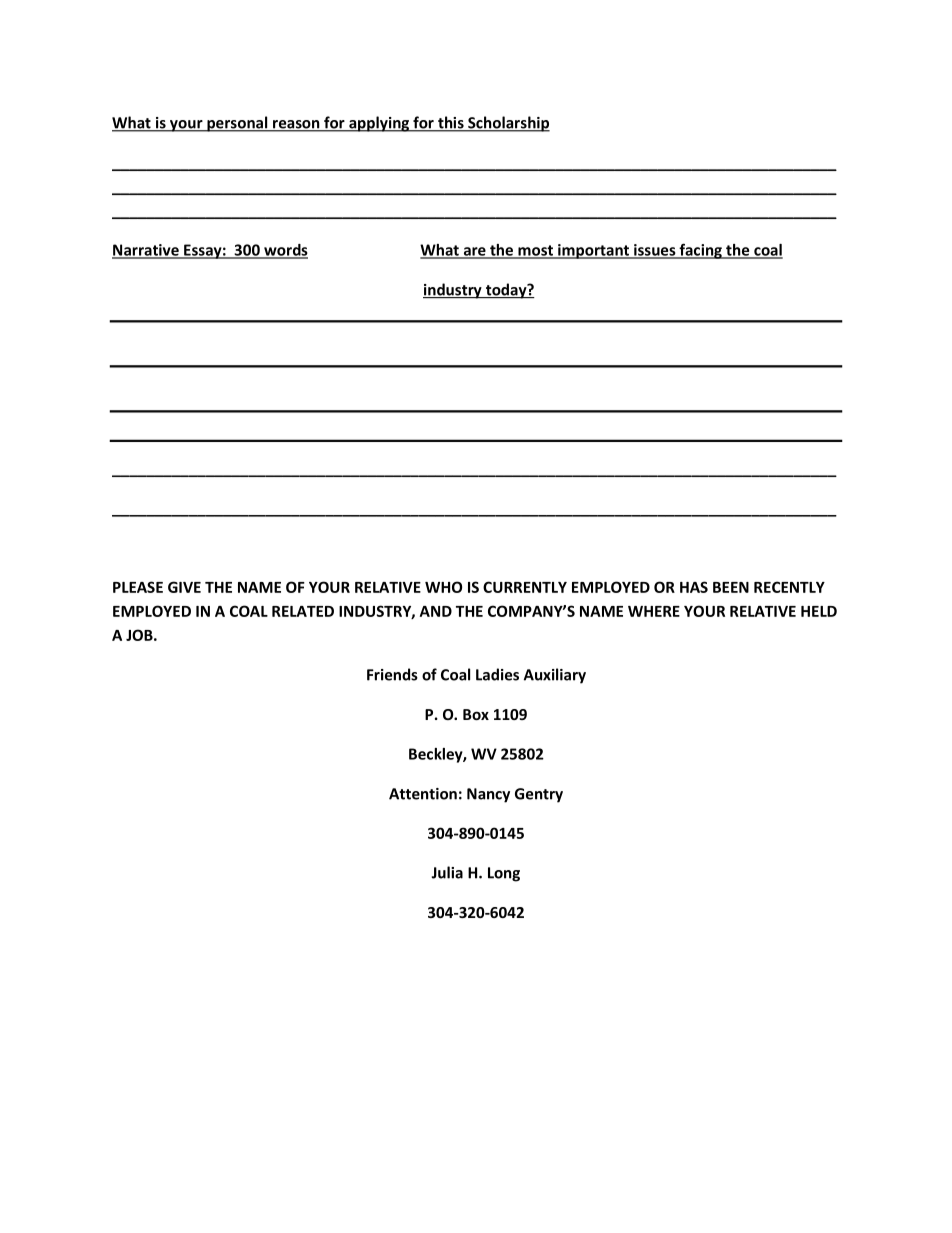  What do you see at coordinates (731, 587) in the screenshot?
I see `BEEN` at bounding box center [731, 587].
